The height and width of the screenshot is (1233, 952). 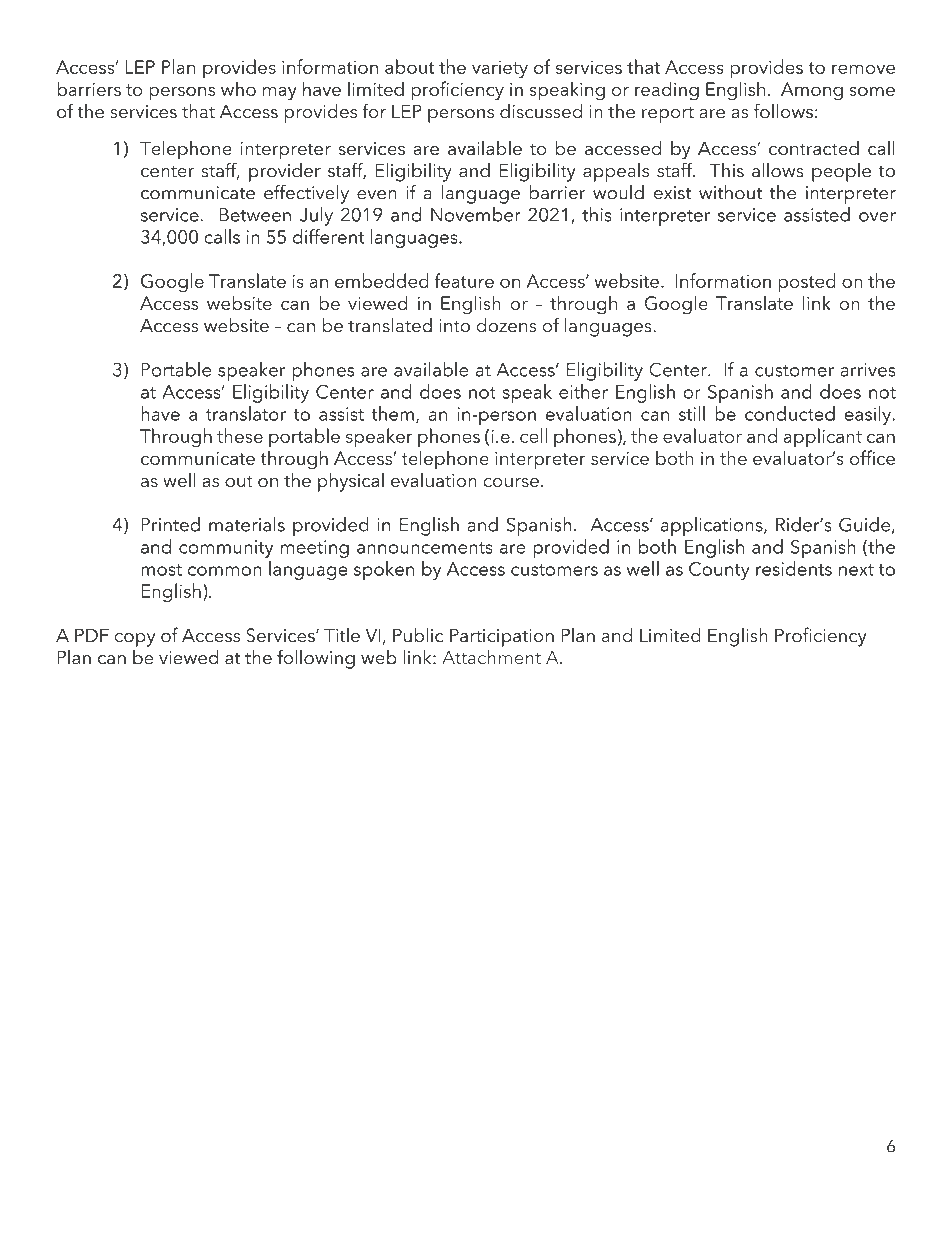 What do you see at coordinates (476, 214) in the screenshot?
I see `November` at bounding box center [476, 214].
